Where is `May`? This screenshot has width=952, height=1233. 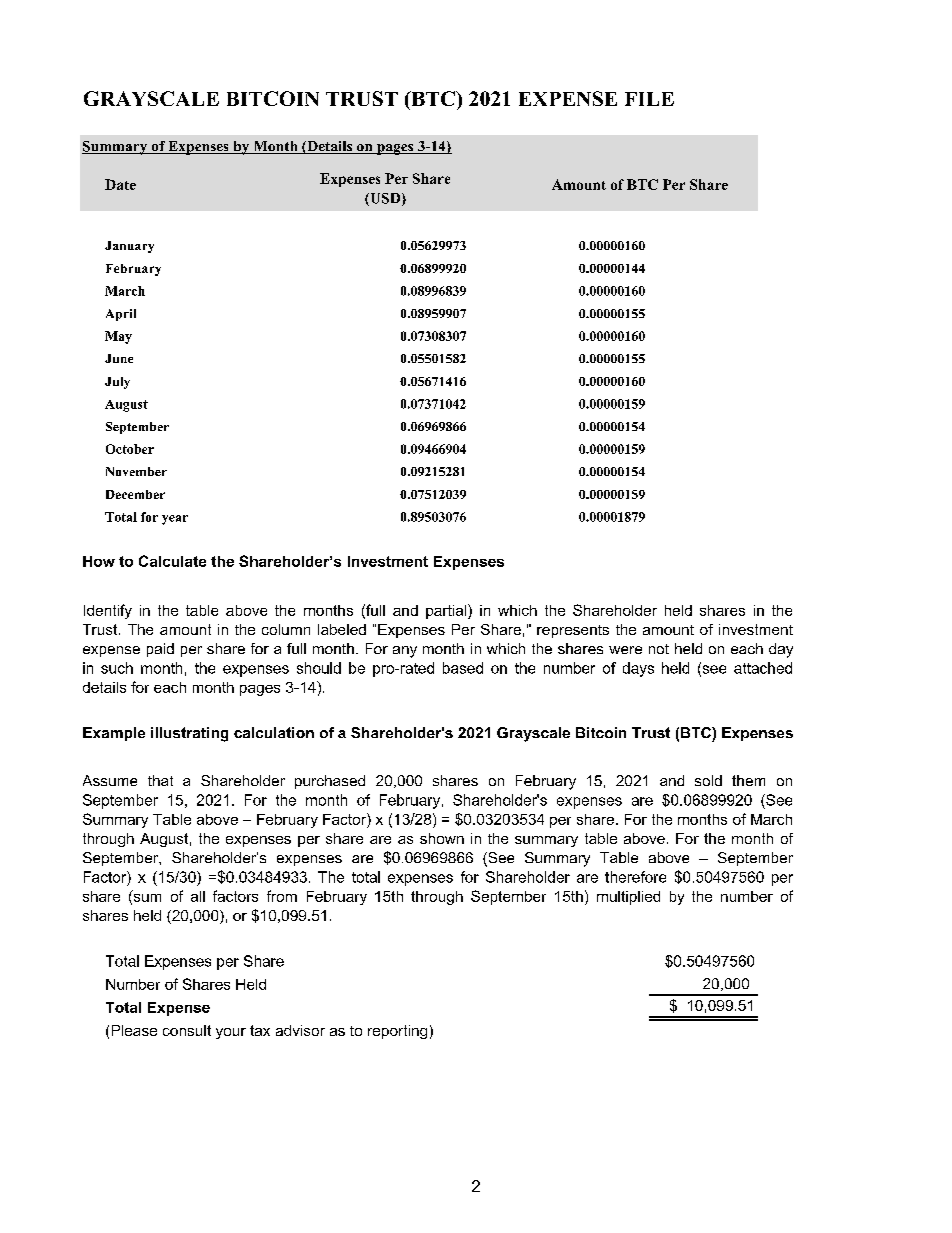 May is located at coordinates (118, 337).
